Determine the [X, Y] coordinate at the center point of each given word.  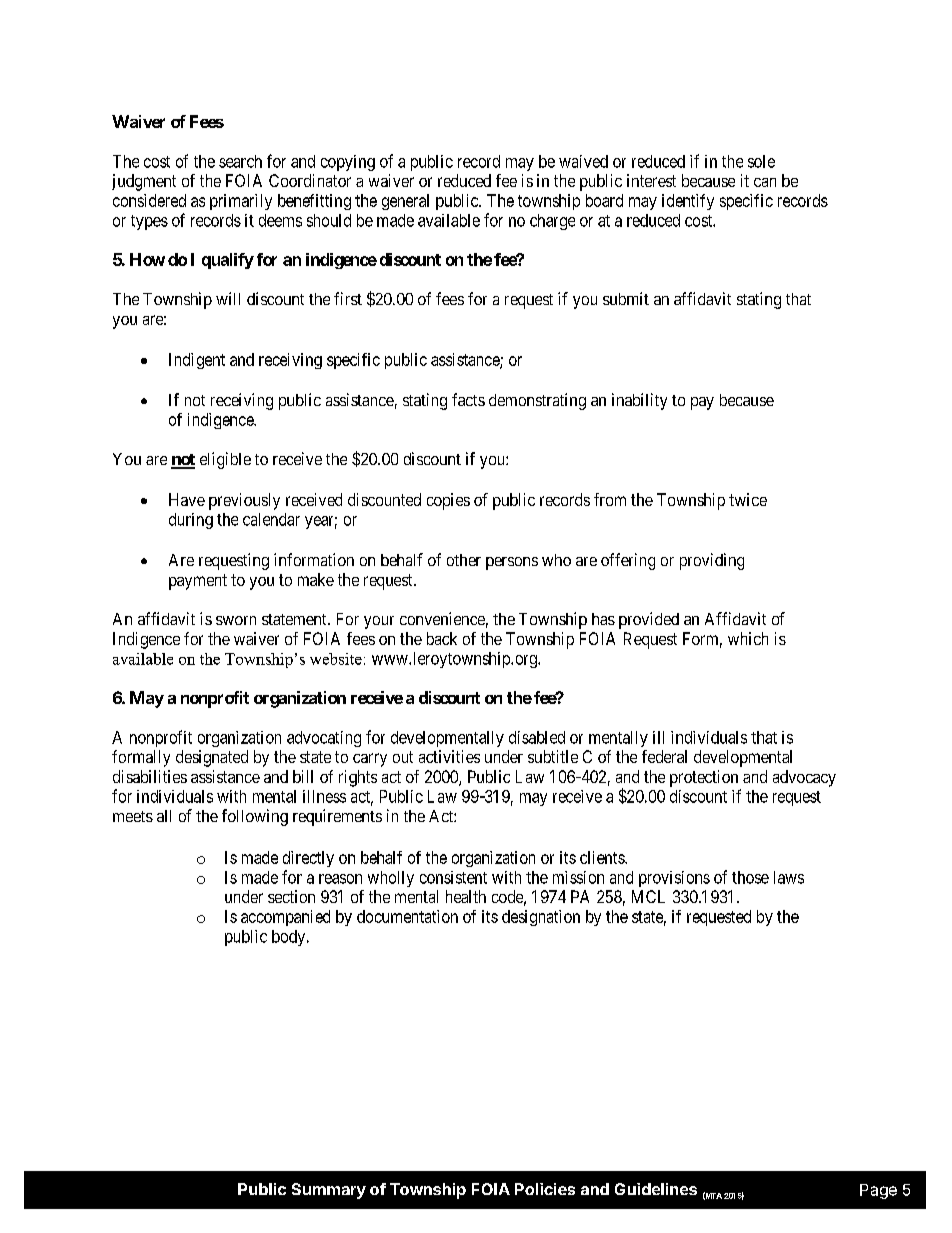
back [442, 638]
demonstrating [537, 401]
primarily [241, 202]
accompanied [285, 918]
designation [541, 918]
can [765, 182]
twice [748, 499]
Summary [329, 1191]
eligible [225, 460]
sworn [236, 620]
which [748, 638]
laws [789, 877]
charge [552, 222]
